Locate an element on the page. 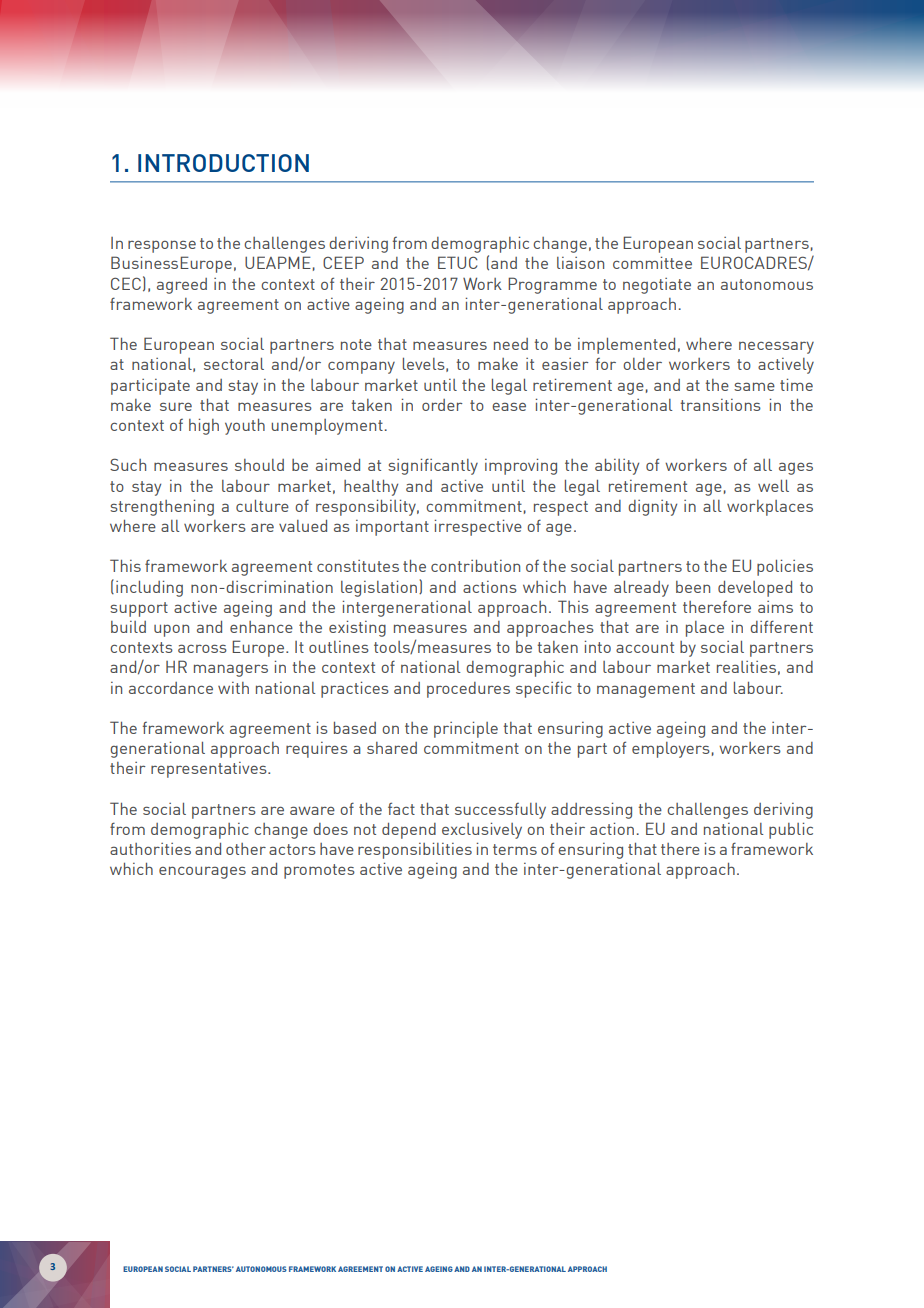 The image size is (924, 1308). necessary is located at coordinates (776, 347).
